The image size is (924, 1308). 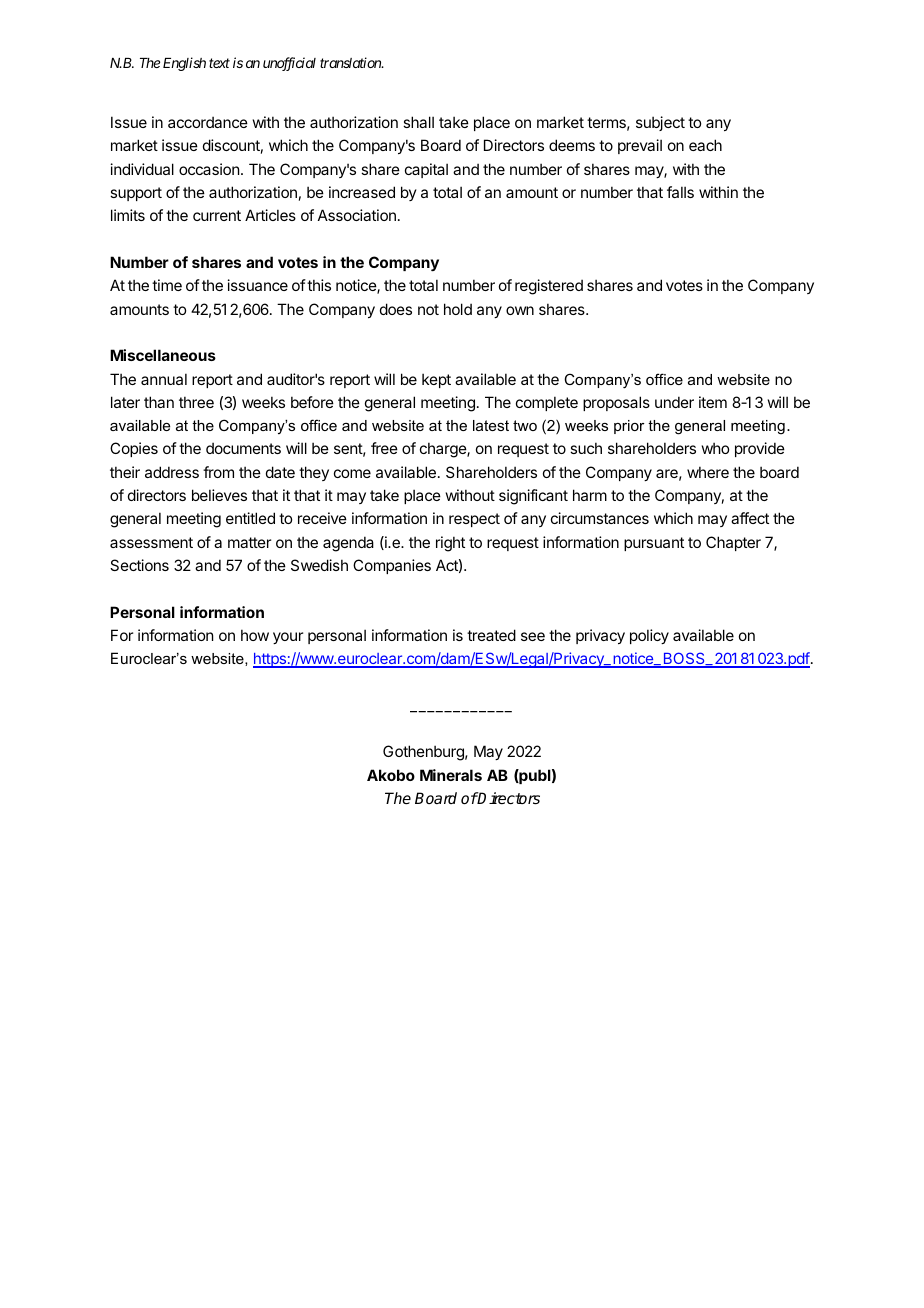 What do you see at coordinates (217, 215) in the screenshot?
I see `current` at bounding box center [217, 215].
